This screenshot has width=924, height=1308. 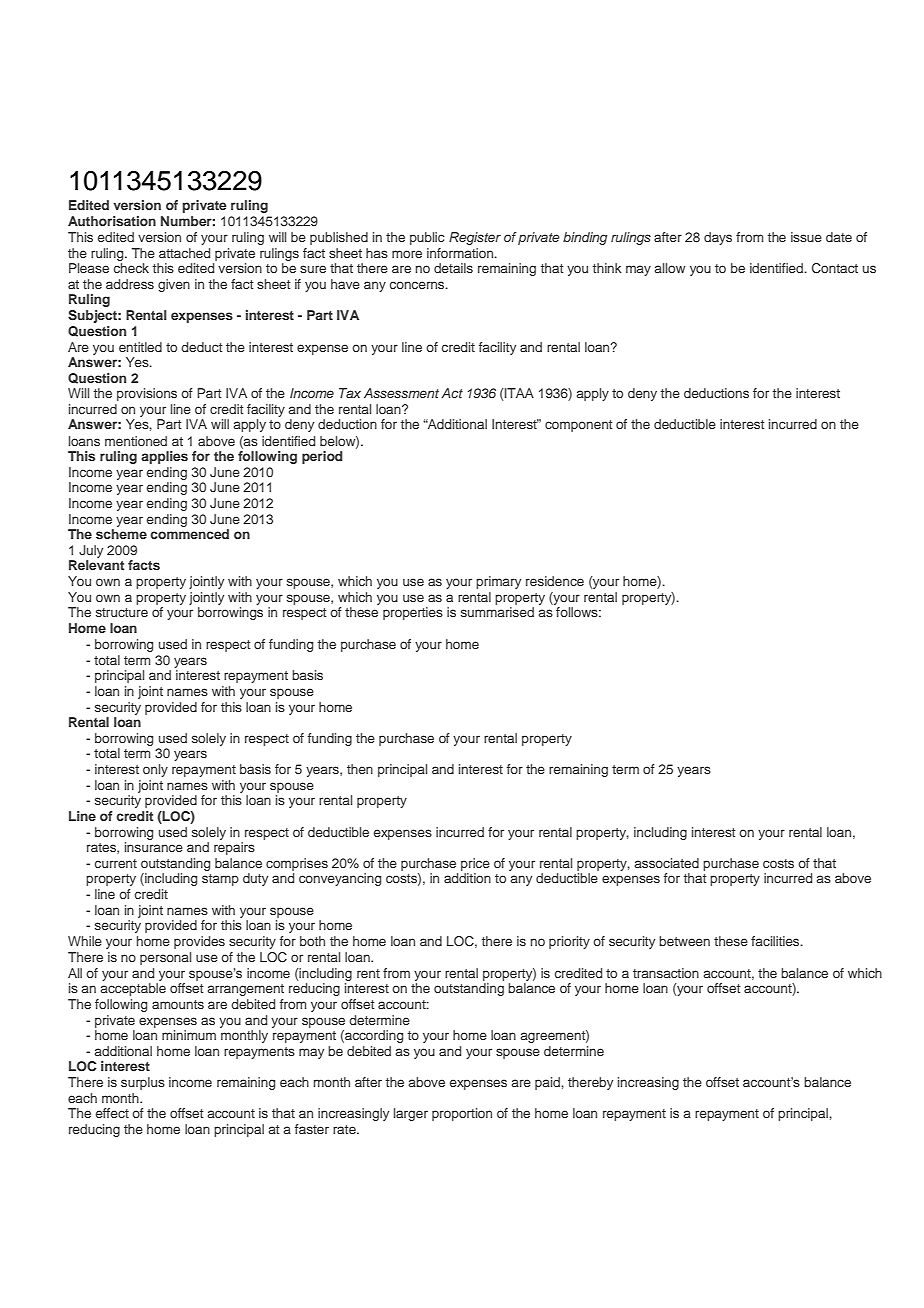 What do you see at coordinates (462, 1114) in the screenshot?
I see `proportion` at bounding box center [462, 1114].
